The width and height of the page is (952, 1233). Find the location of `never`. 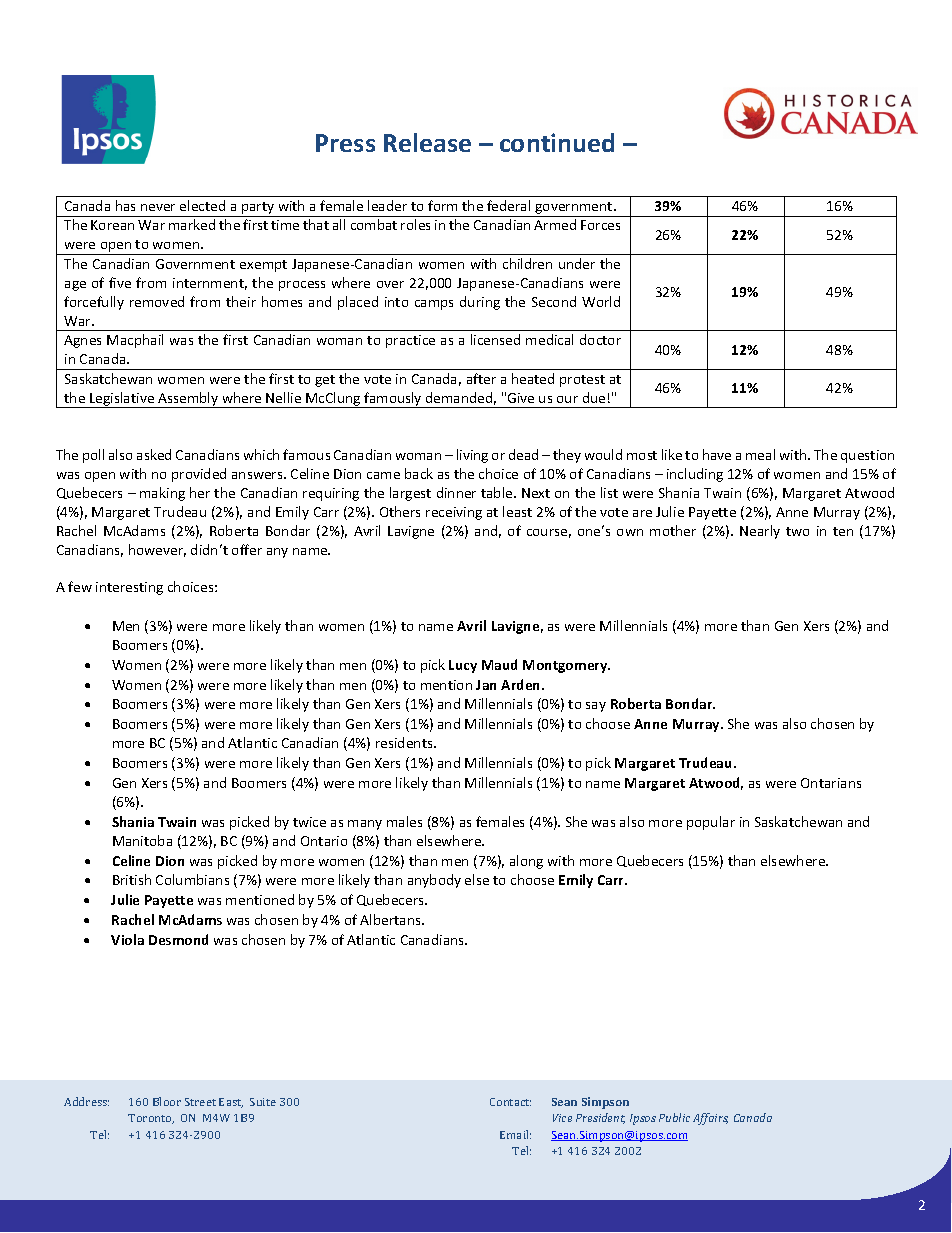

never is located at coordinates (158, 207).
